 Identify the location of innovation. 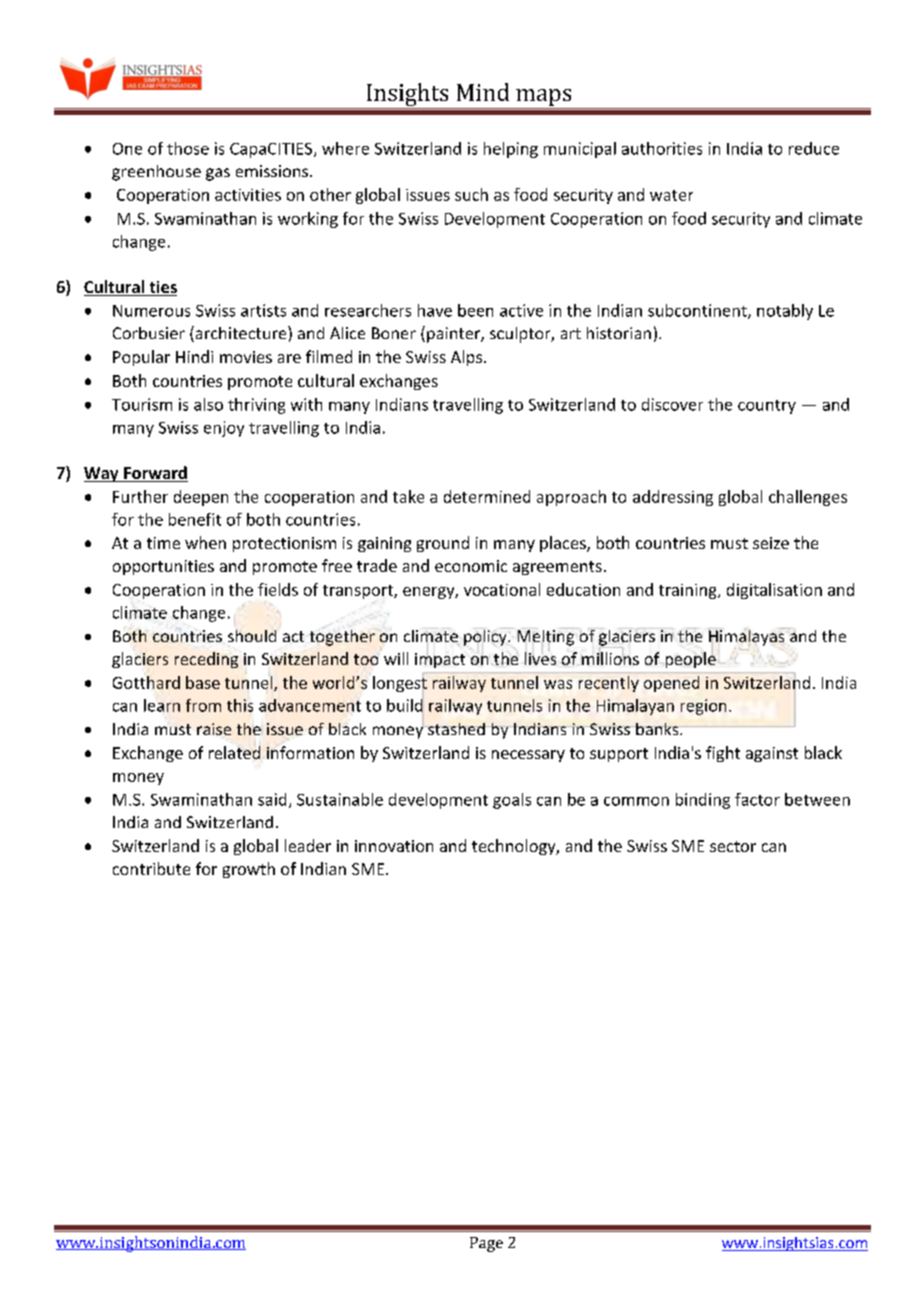
(394, 846).
